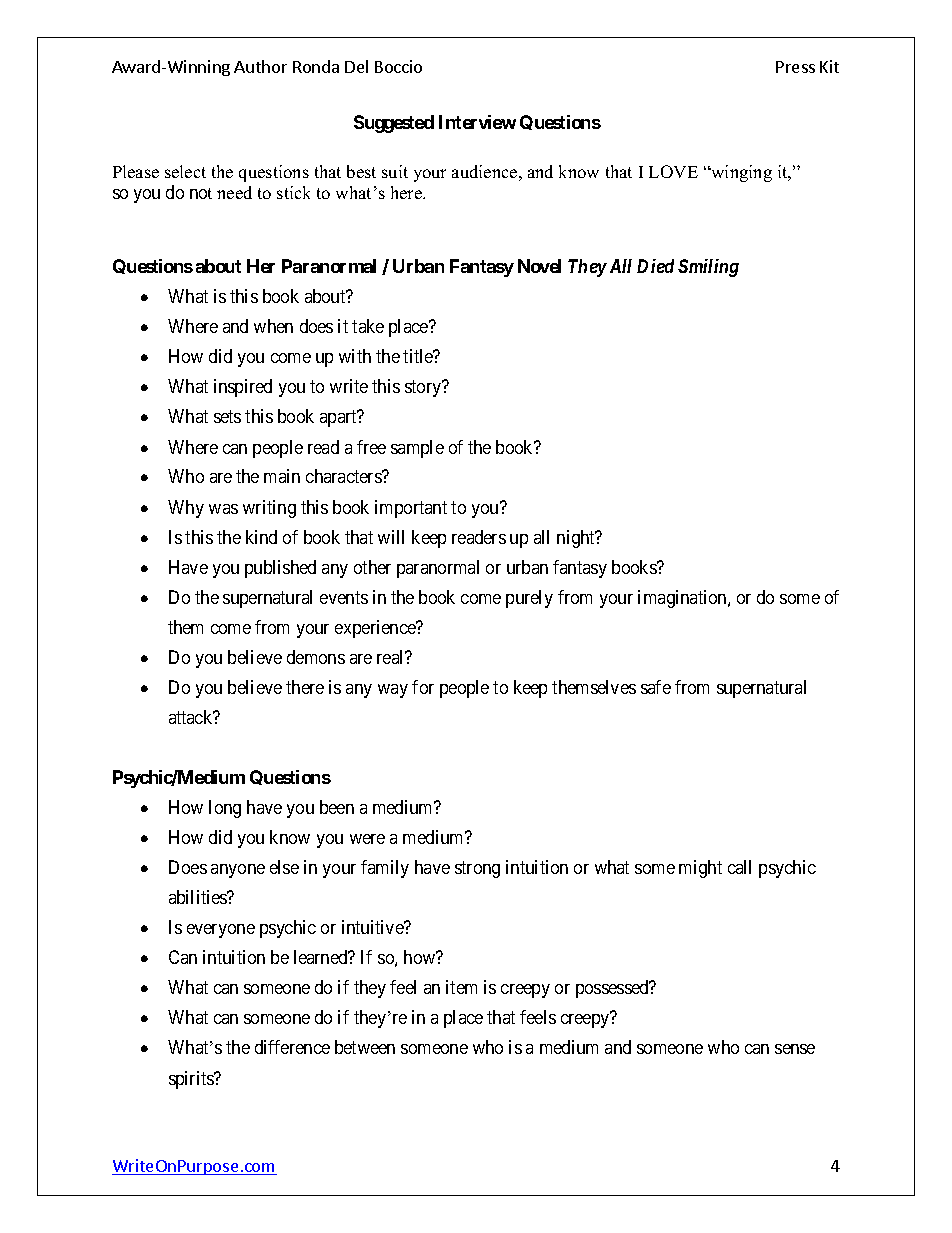 This screenshot has height=1233, width=952. I want to click on Author, so click(260, 66).
